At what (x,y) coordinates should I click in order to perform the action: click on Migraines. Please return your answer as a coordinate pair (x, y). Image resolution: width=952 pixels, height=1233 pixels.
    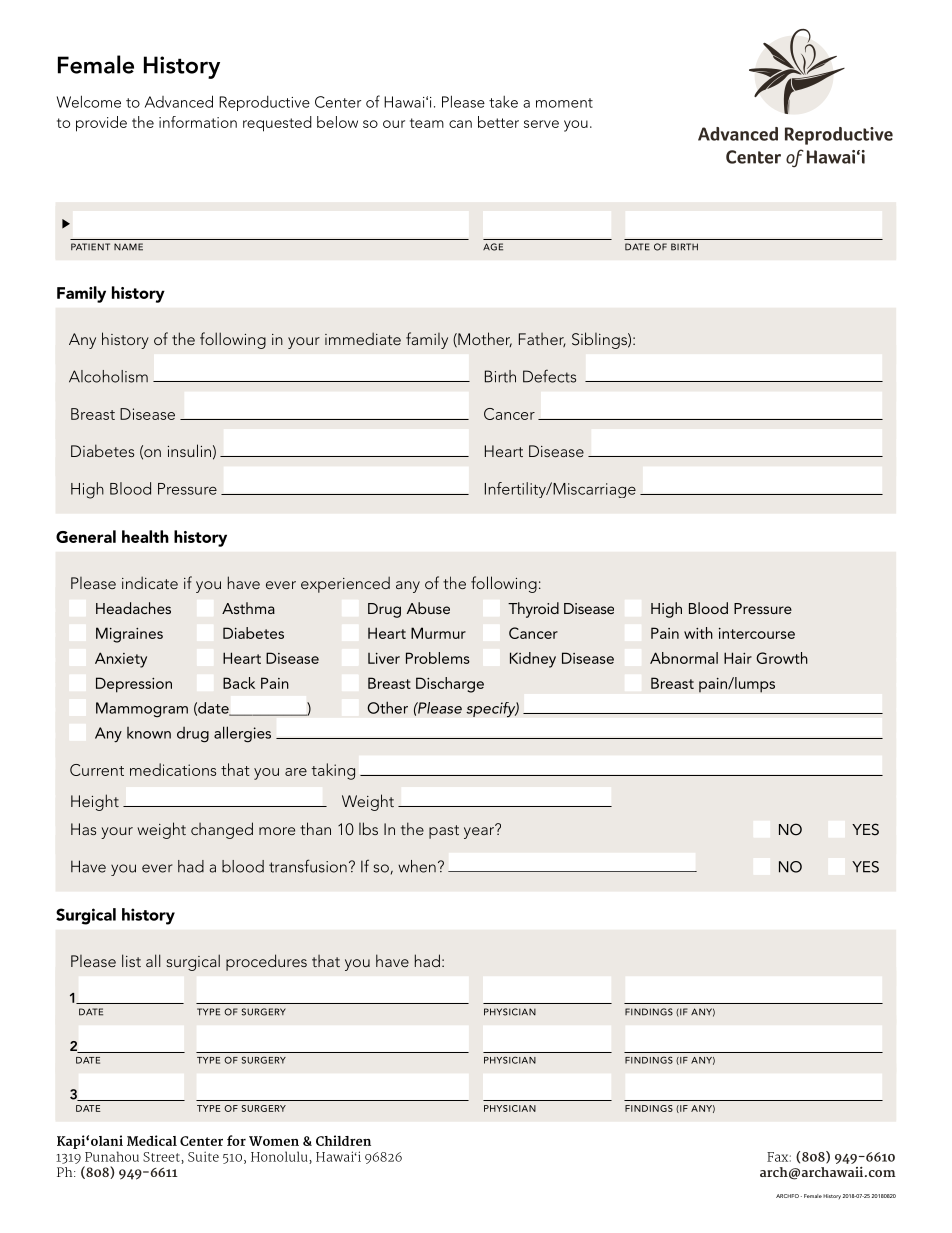
    Looking at the image, I should click on (129, 635).
